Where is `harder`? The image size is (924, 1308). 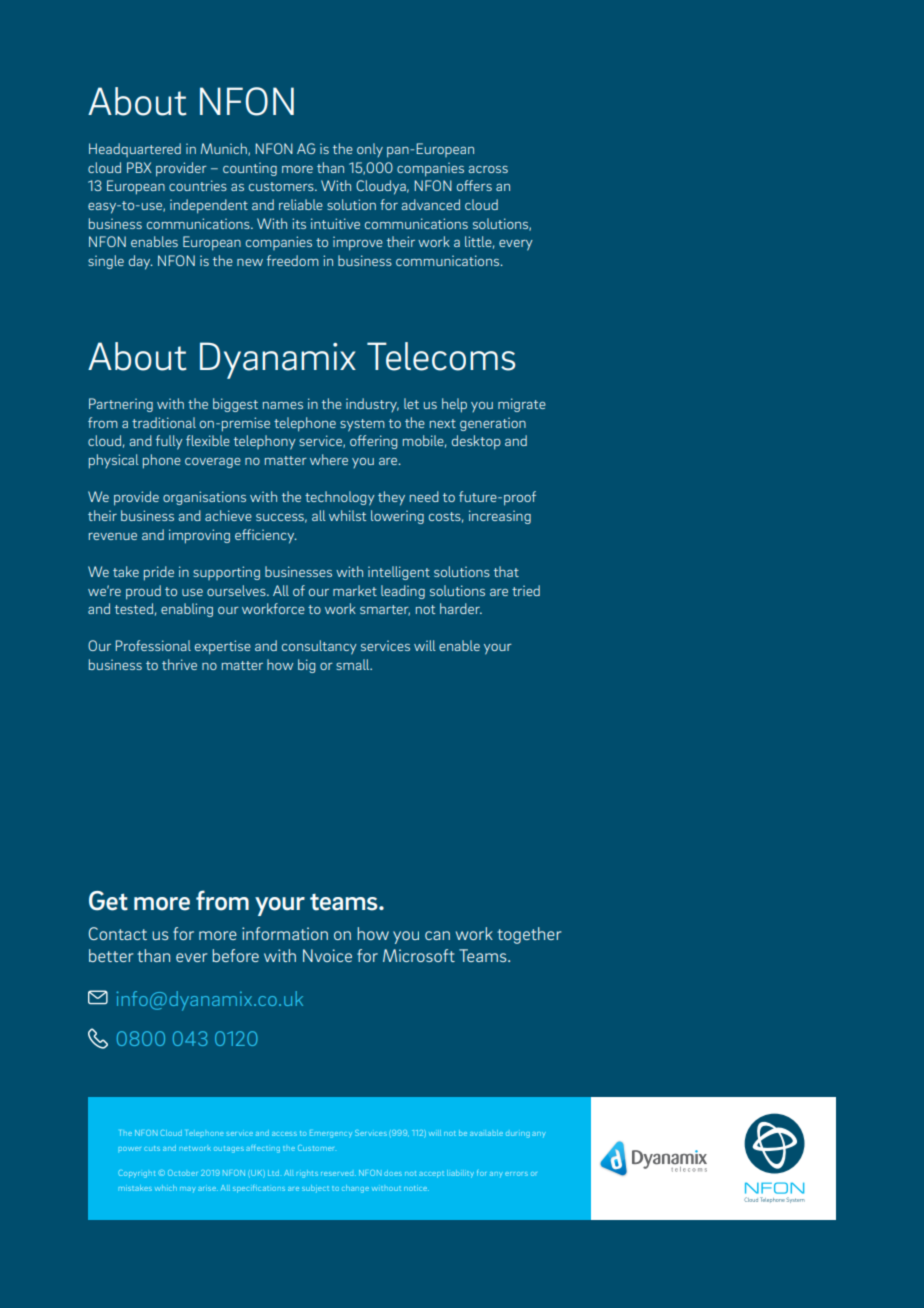
harder is located at coordinates (461, 608).
